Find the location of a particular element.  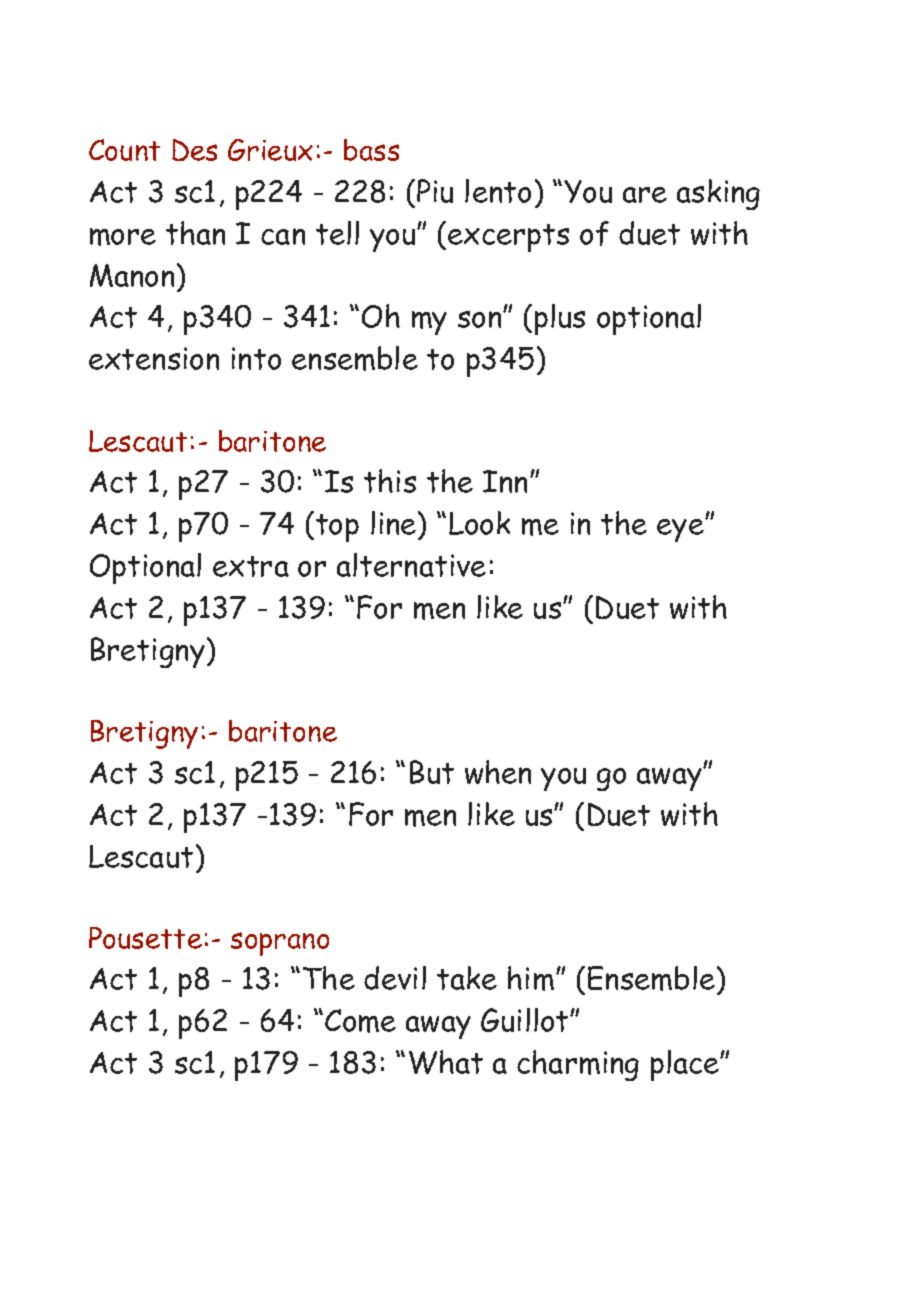

alternative is located at coordinates (411, 565).
